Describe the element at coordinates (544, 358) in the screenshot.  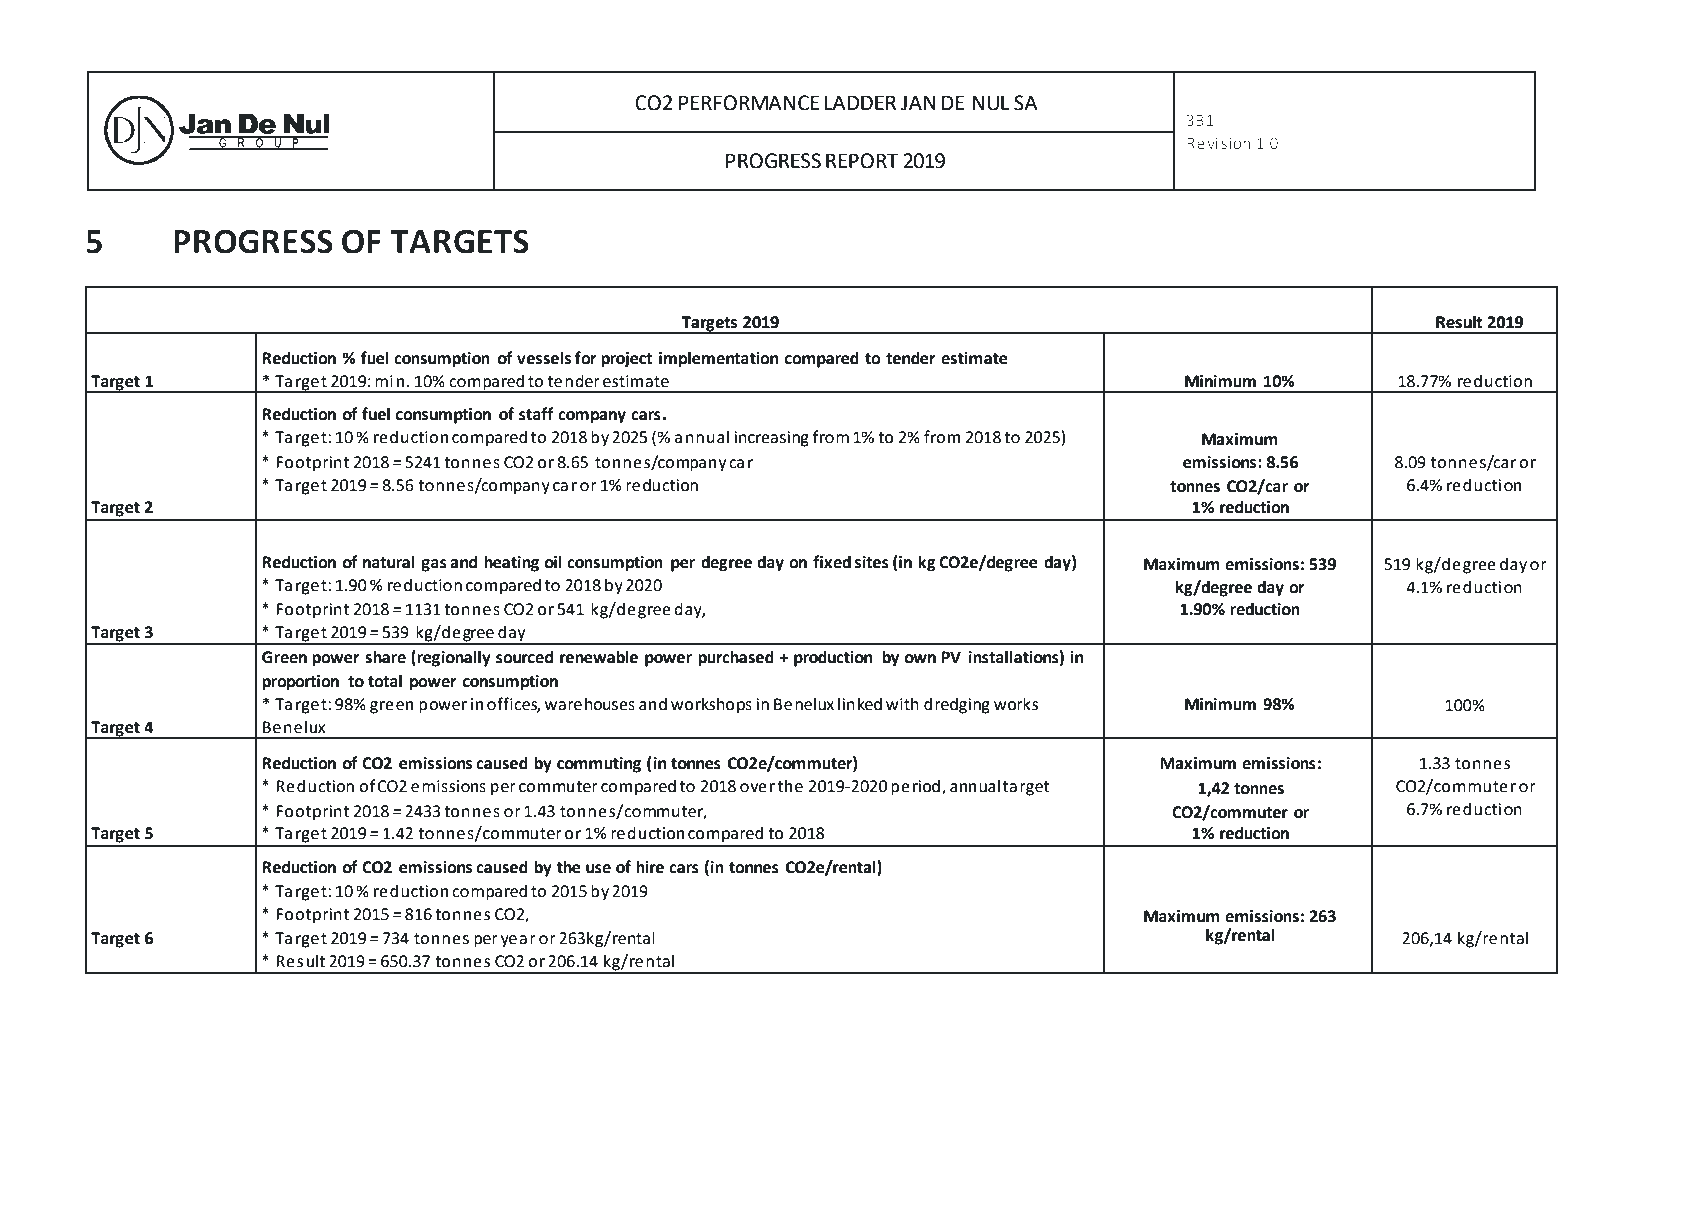
I see `vessels` at that location.
